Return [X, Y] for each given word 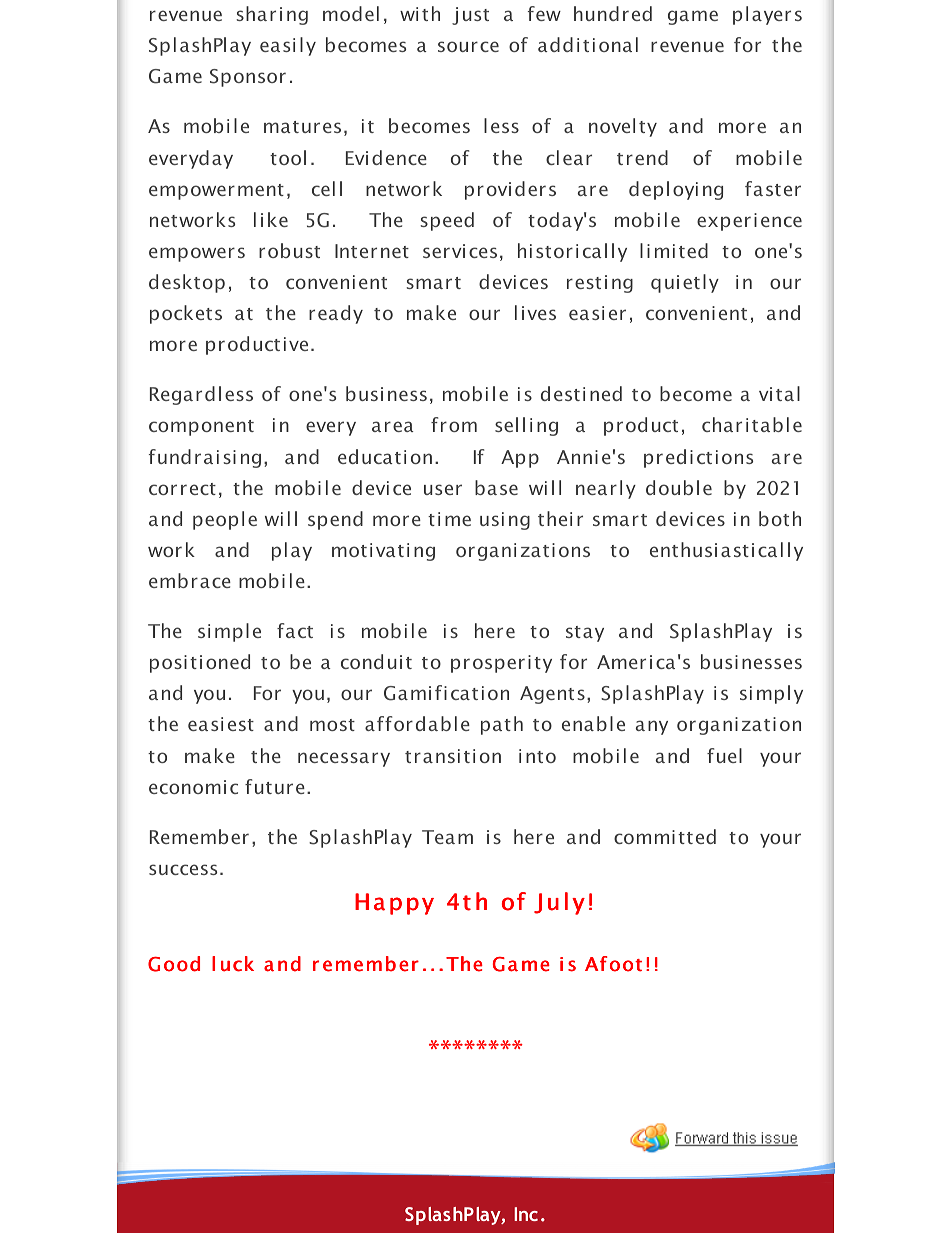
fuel [724, 755]
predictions [698, 458]
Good [174, 964]
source [468, 46]
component [201, 428]
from [454, 424]
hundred [613, 13]
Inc [526, 1214]
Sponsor [248, 78]
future [275, 786]
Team [447, 837]
